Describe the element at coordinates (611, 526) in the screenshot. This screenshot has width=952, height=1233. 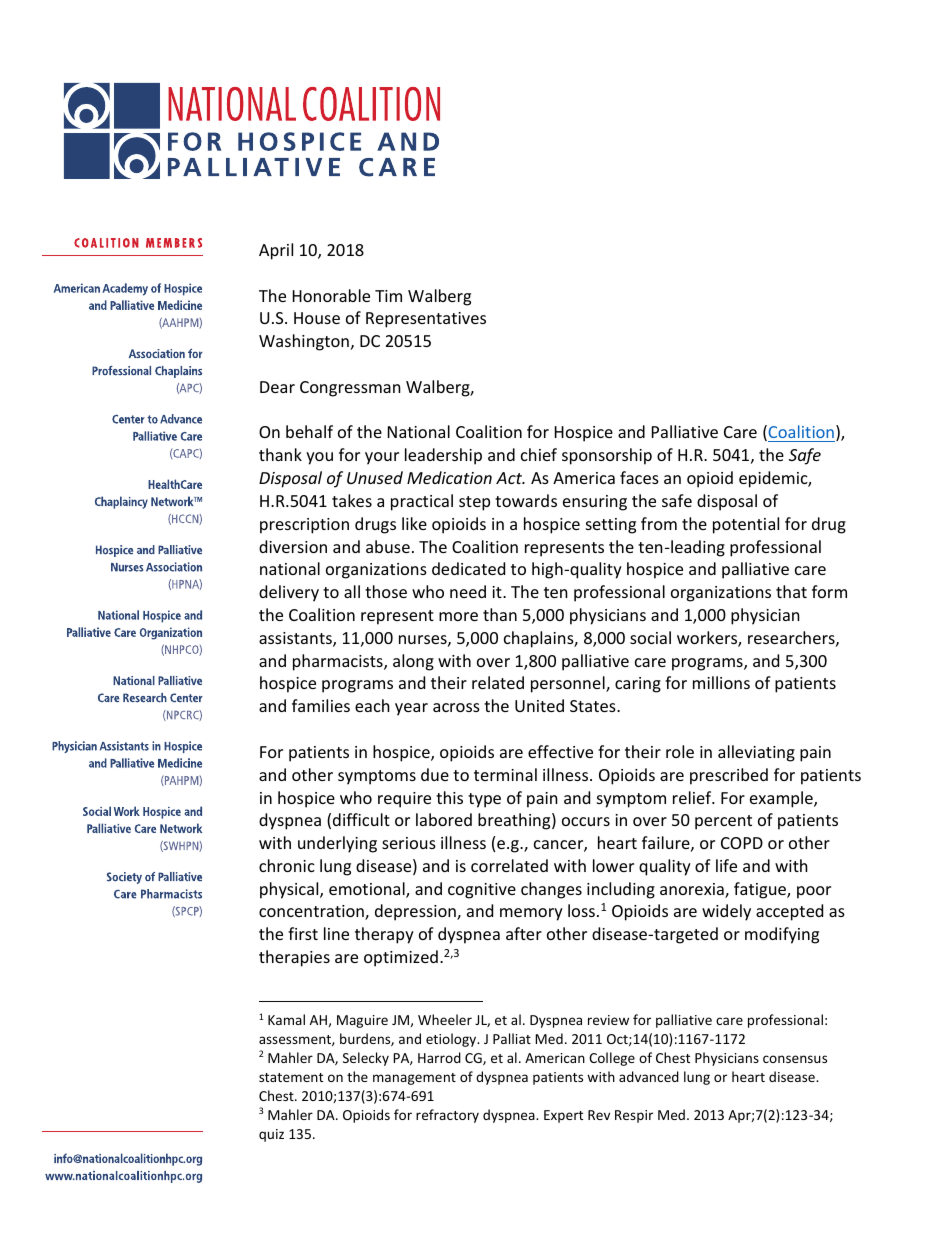
I see `setting` at that location.
